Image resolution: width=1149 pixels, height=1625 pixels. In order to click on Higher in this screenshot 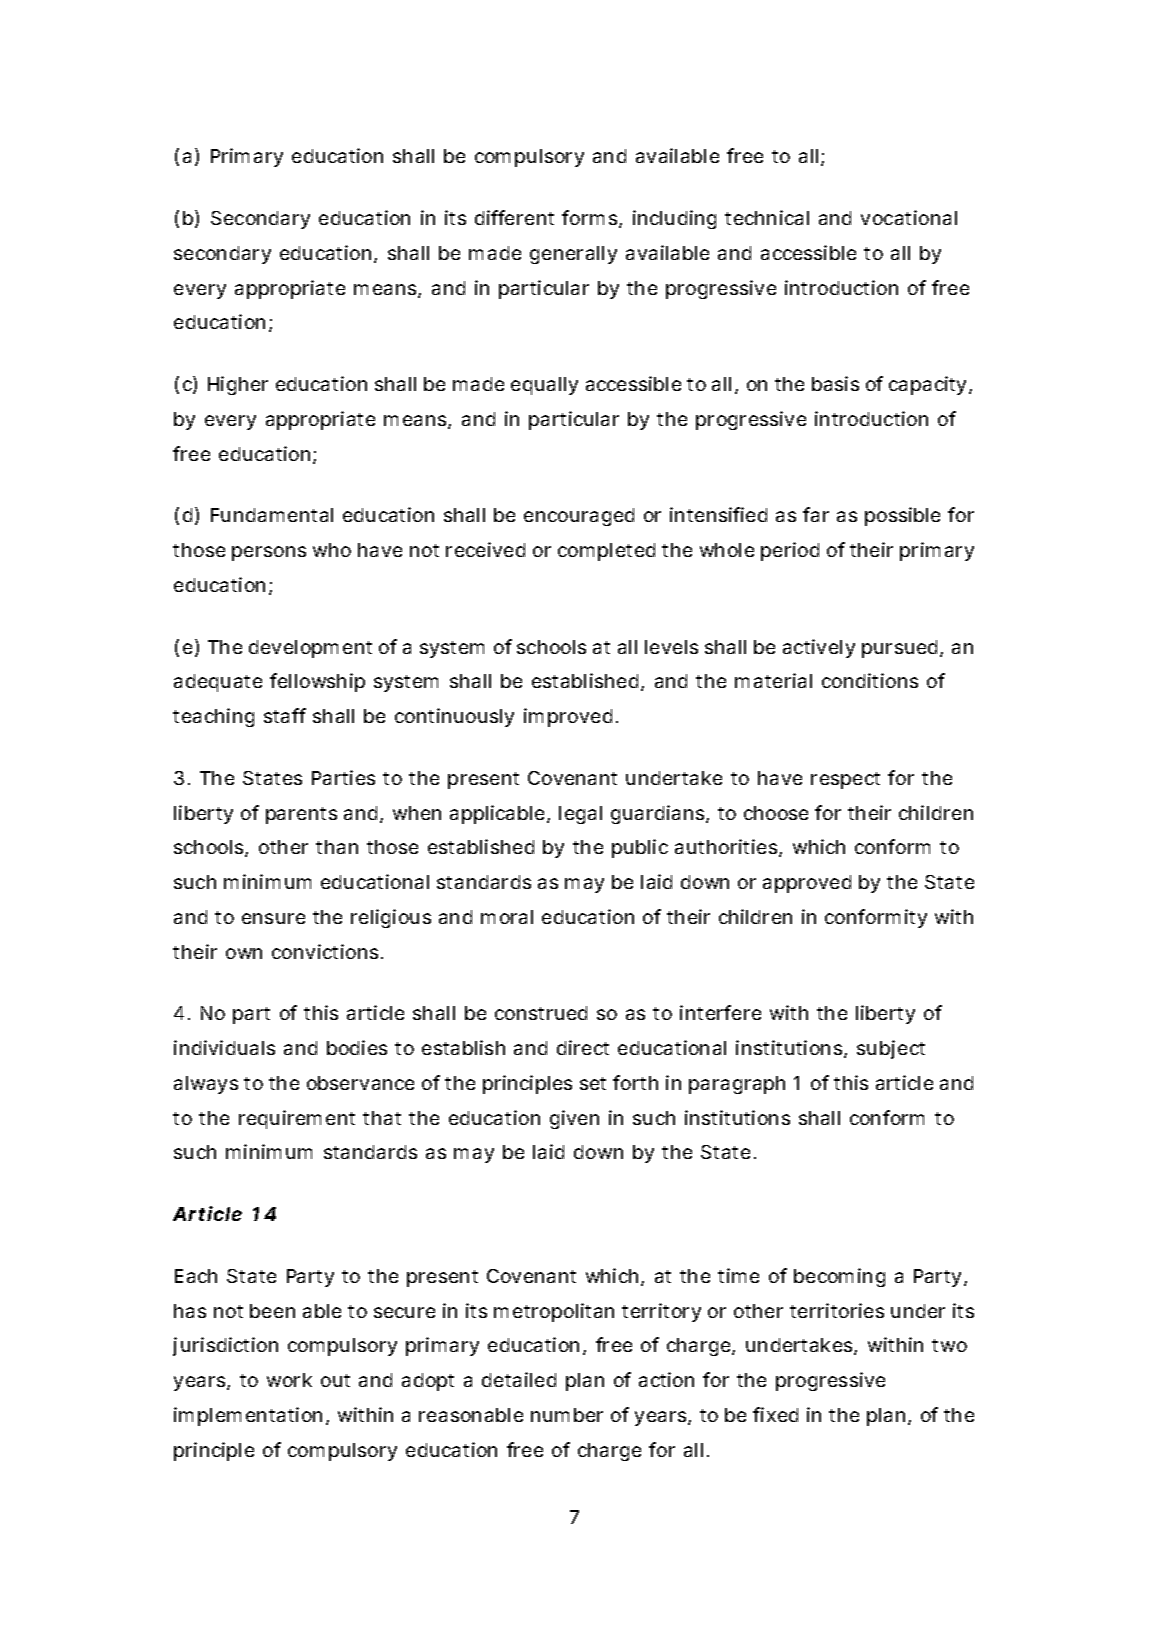, I will do `click(238, 385)`.
